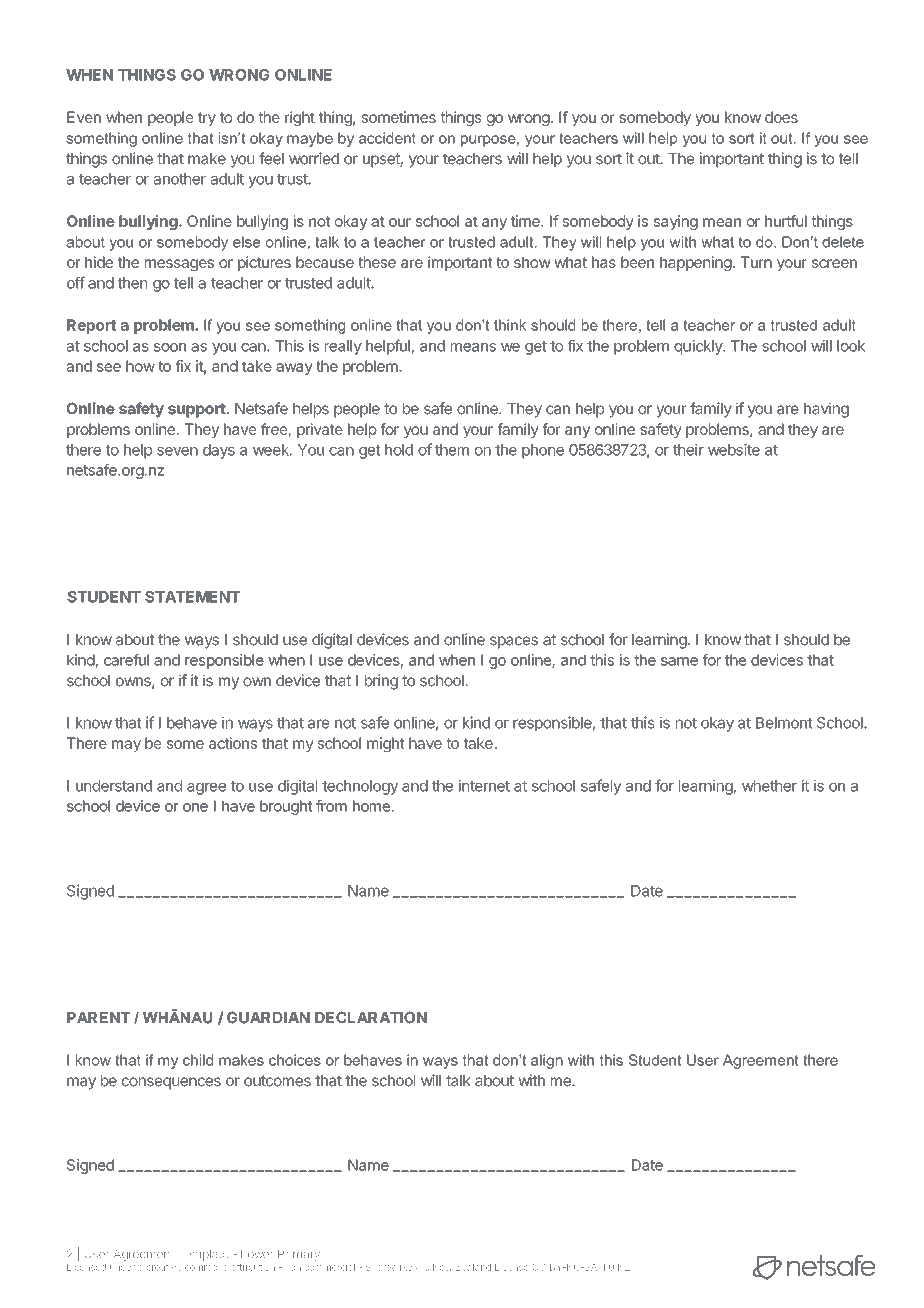  Describe the element at coordinates (473, 1267) in the image. I see `Zealand` at that location.
